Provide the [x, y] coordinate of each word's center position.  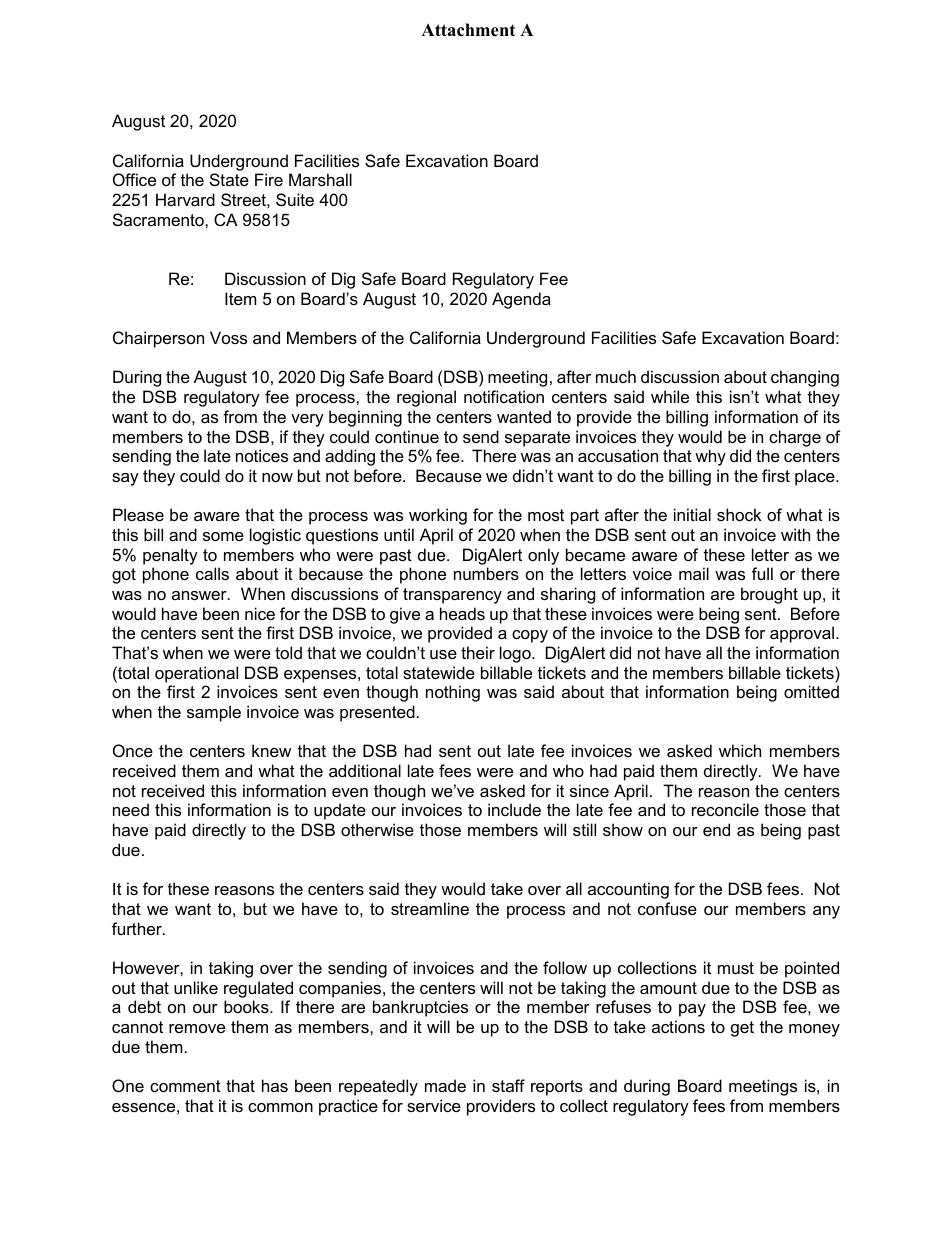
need [131, 809]
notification [504, 396]
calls [212, 573]
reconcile [725, 809]
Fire [269, 179]
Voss [228, 337]
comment [185, 1086]
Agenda [521, 300]
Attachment [468, 30]
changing [805, 378]
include [514, 809]
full [762, 573]
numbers [486, 573]
